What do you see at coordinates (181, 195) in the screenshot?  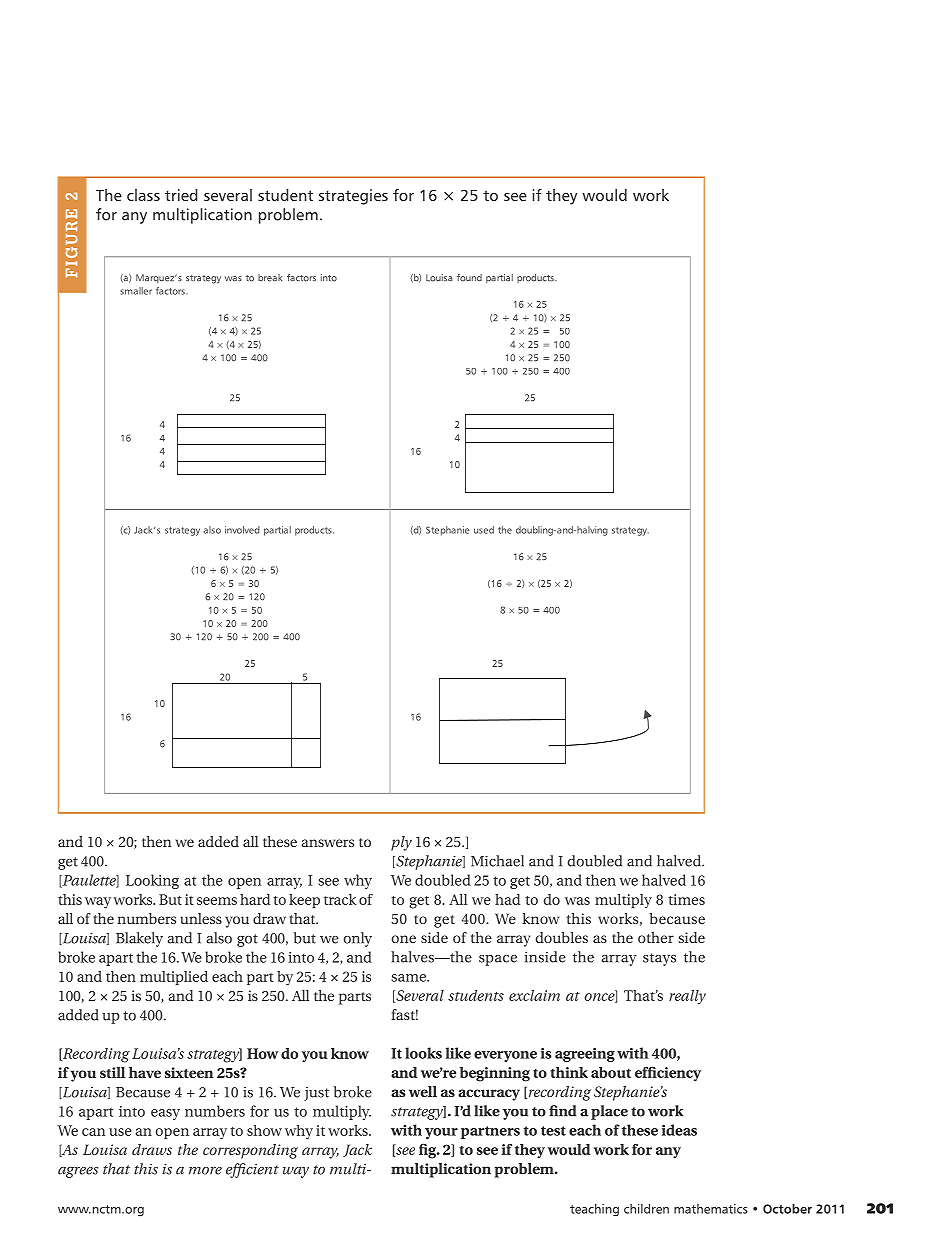 I see `tried` at bounding box center [181, 195].
